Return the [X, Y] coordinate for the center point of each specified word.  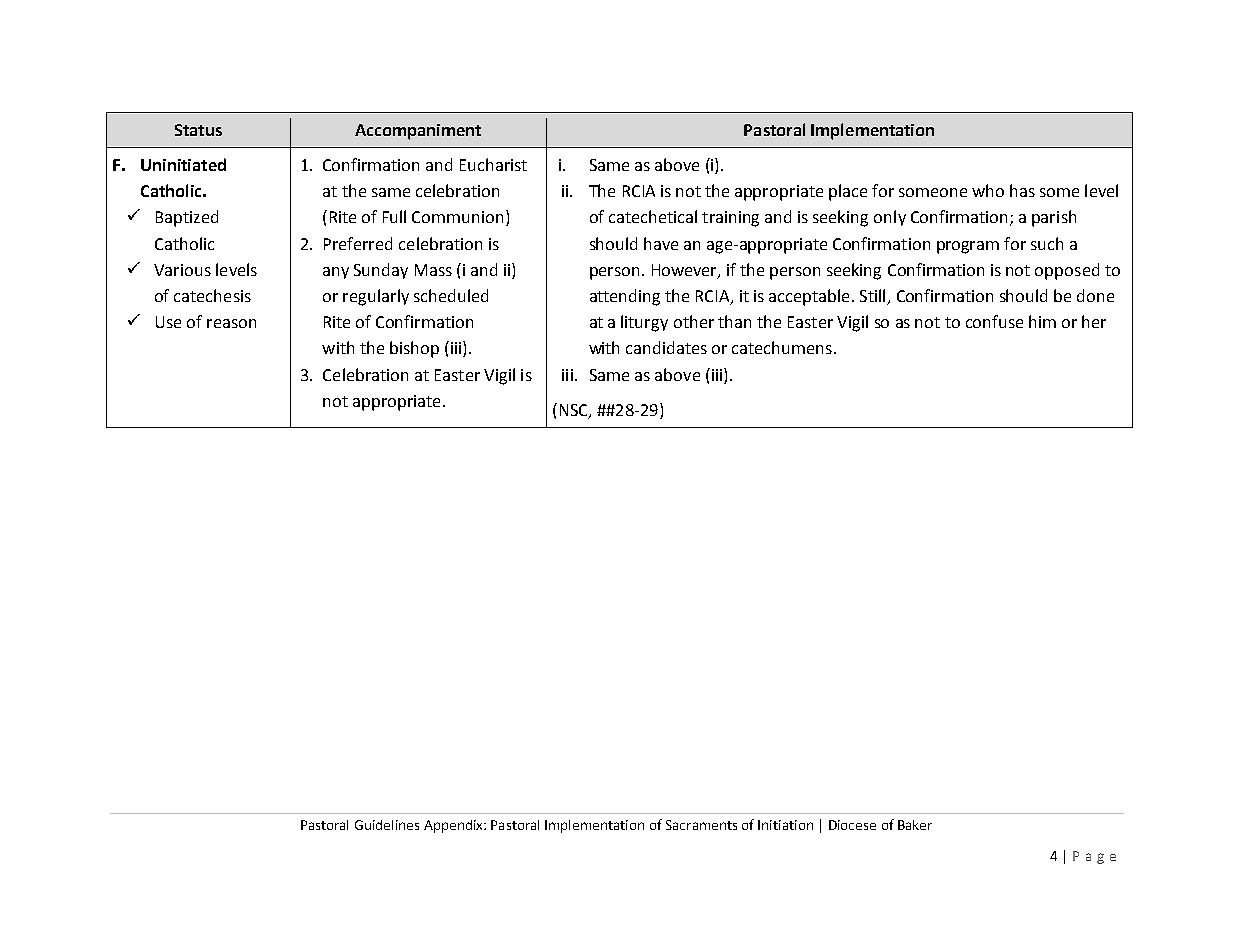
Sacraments [701, 825]
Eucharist [493, 164]
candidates [666, 347]
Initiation [785, 825]
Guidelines [387, 825]
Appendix [454, 826]
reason [231, 323]
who [988, 190]
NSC [575, 411]
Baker [915, 825]
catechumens [783, 347]
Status [198, 130]
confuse [994, 321]
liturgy [644, 323]
